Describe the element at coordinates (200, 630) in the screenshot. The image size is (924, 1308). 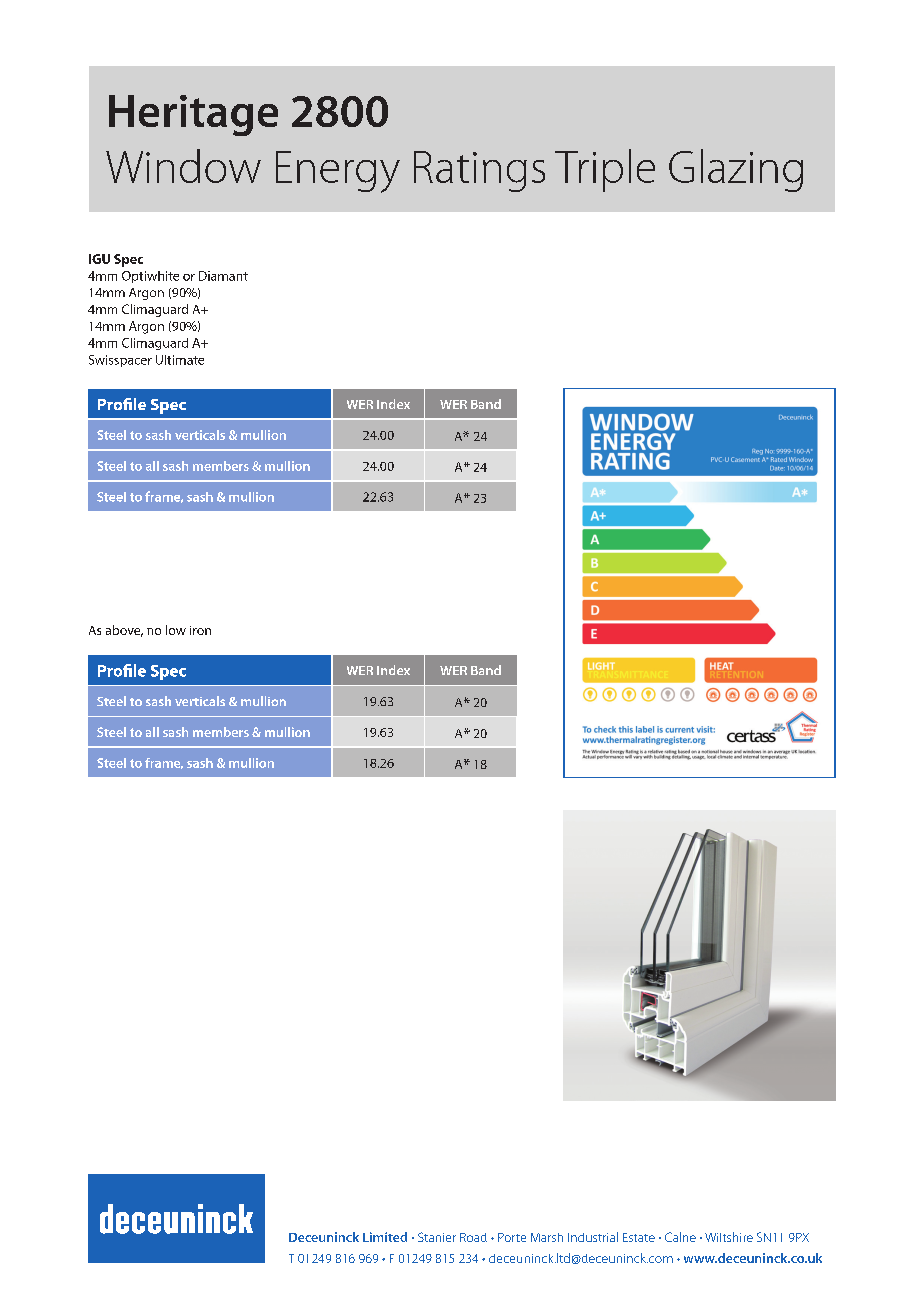
I see `iron` at that location.
